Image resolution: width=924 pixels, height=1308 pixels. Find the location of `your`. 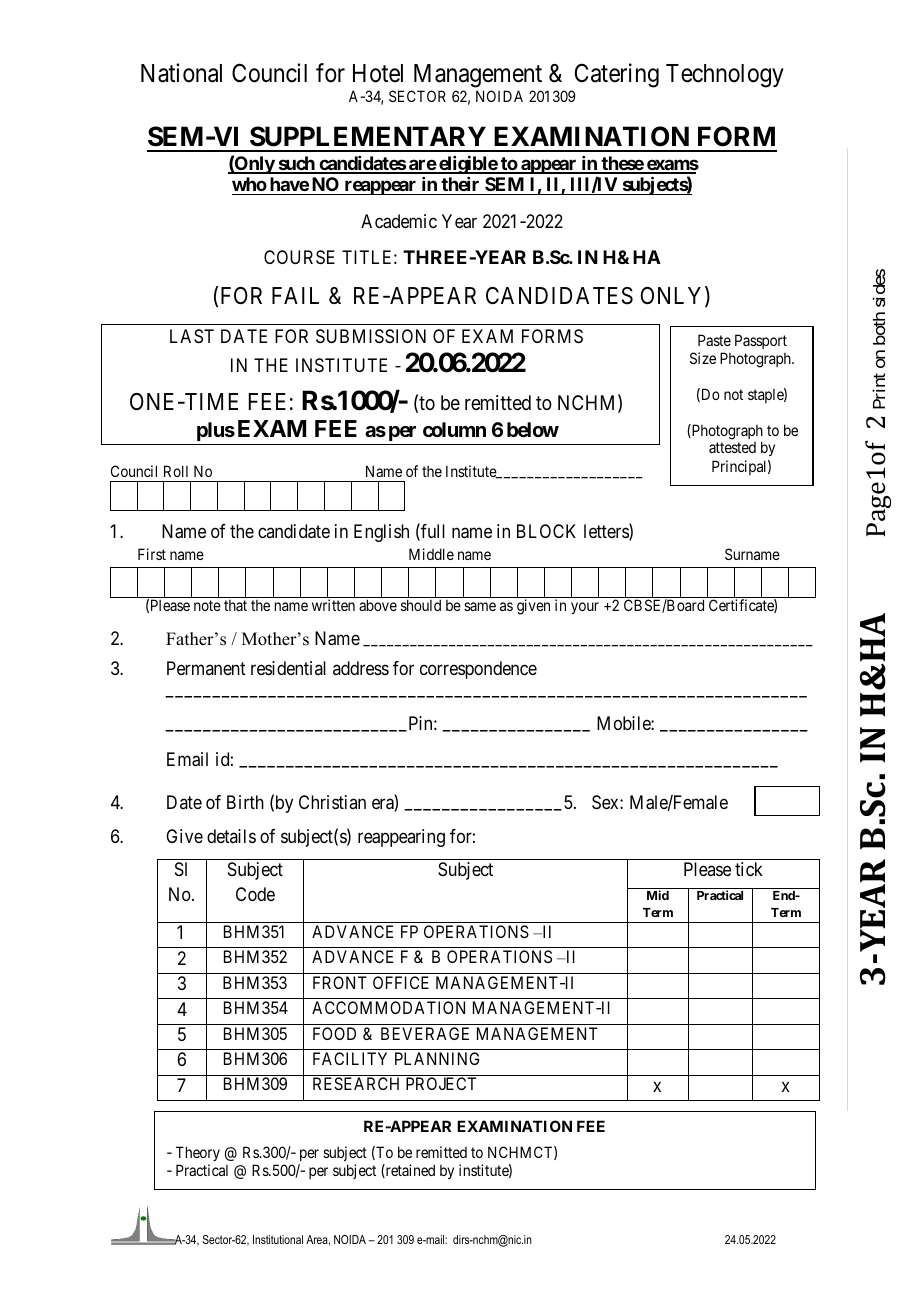

your is located at coordinates (585, 608).
